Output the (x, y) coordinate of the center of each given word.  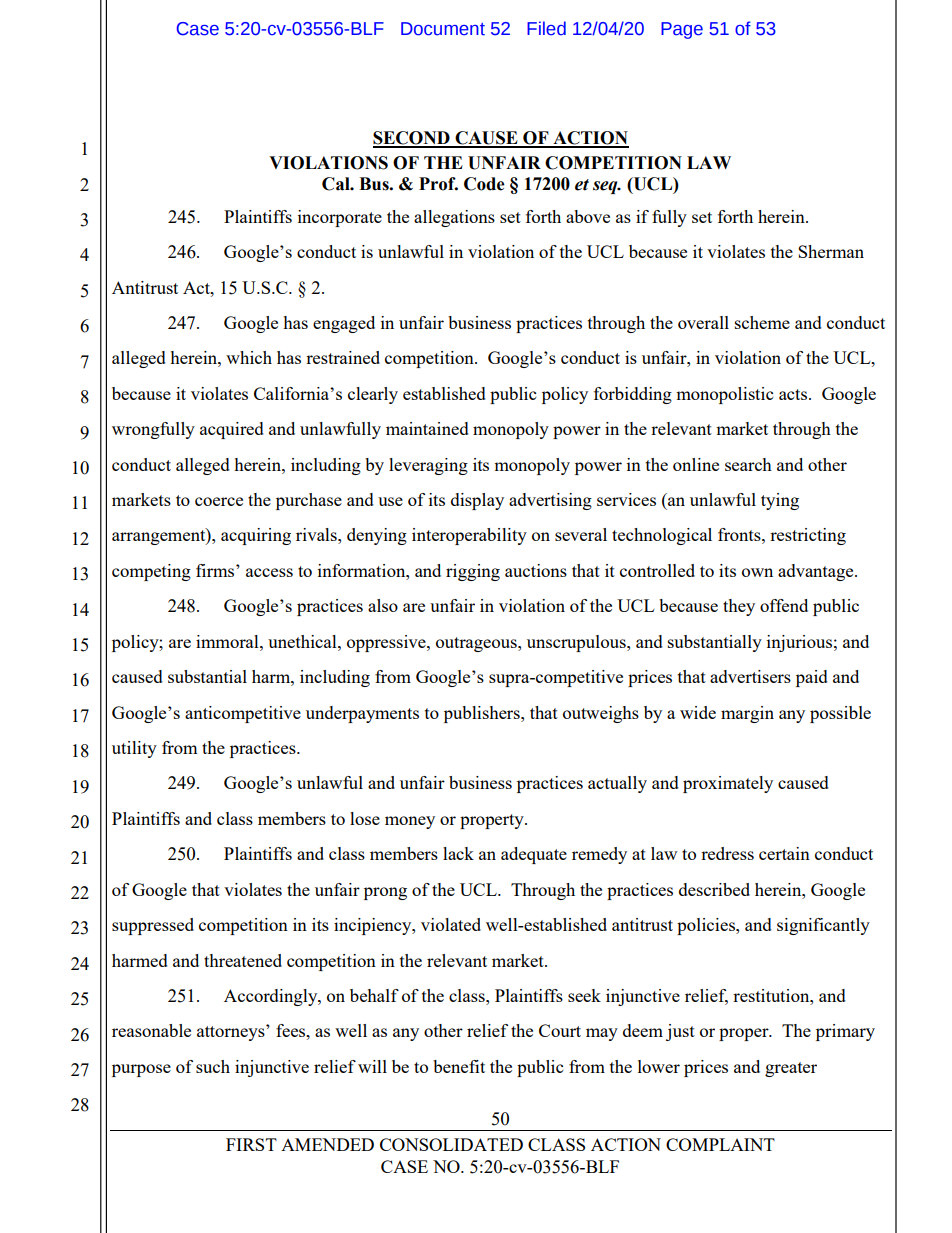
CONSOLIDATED (451, 1144)
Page (682, 30)
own (757, 572)
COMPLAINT (720, 1144)
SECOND (412, 139)
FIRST (251, 1144)
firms (216, 570)
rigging (473, 572)
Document (443, 29)
